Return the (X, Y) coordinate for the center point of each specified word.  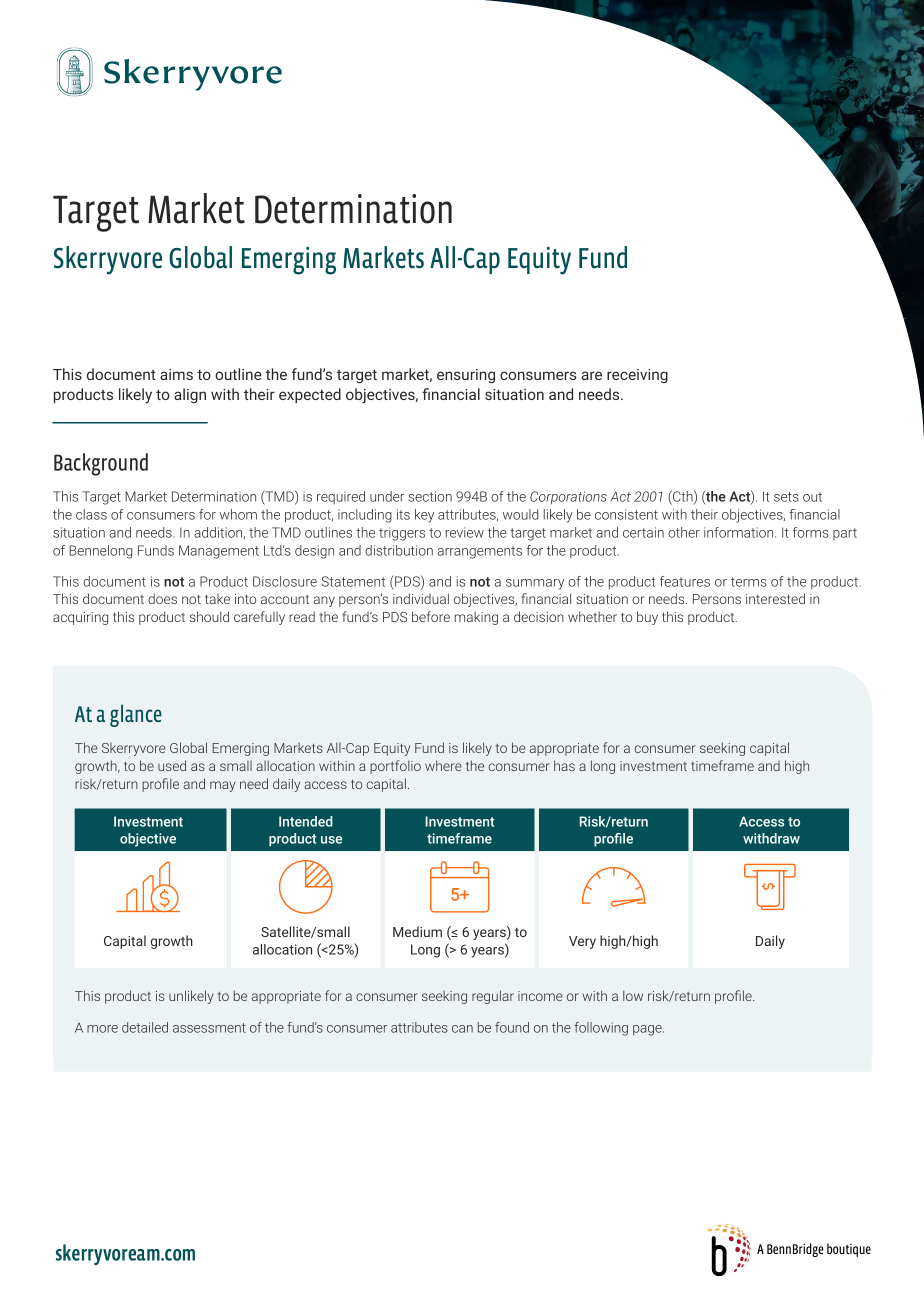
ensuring (466, 376)
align (190, 395)
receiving (637, 376)
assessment (209, 1028)
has (564, 765)
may (222, 786)
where (443, 765)
